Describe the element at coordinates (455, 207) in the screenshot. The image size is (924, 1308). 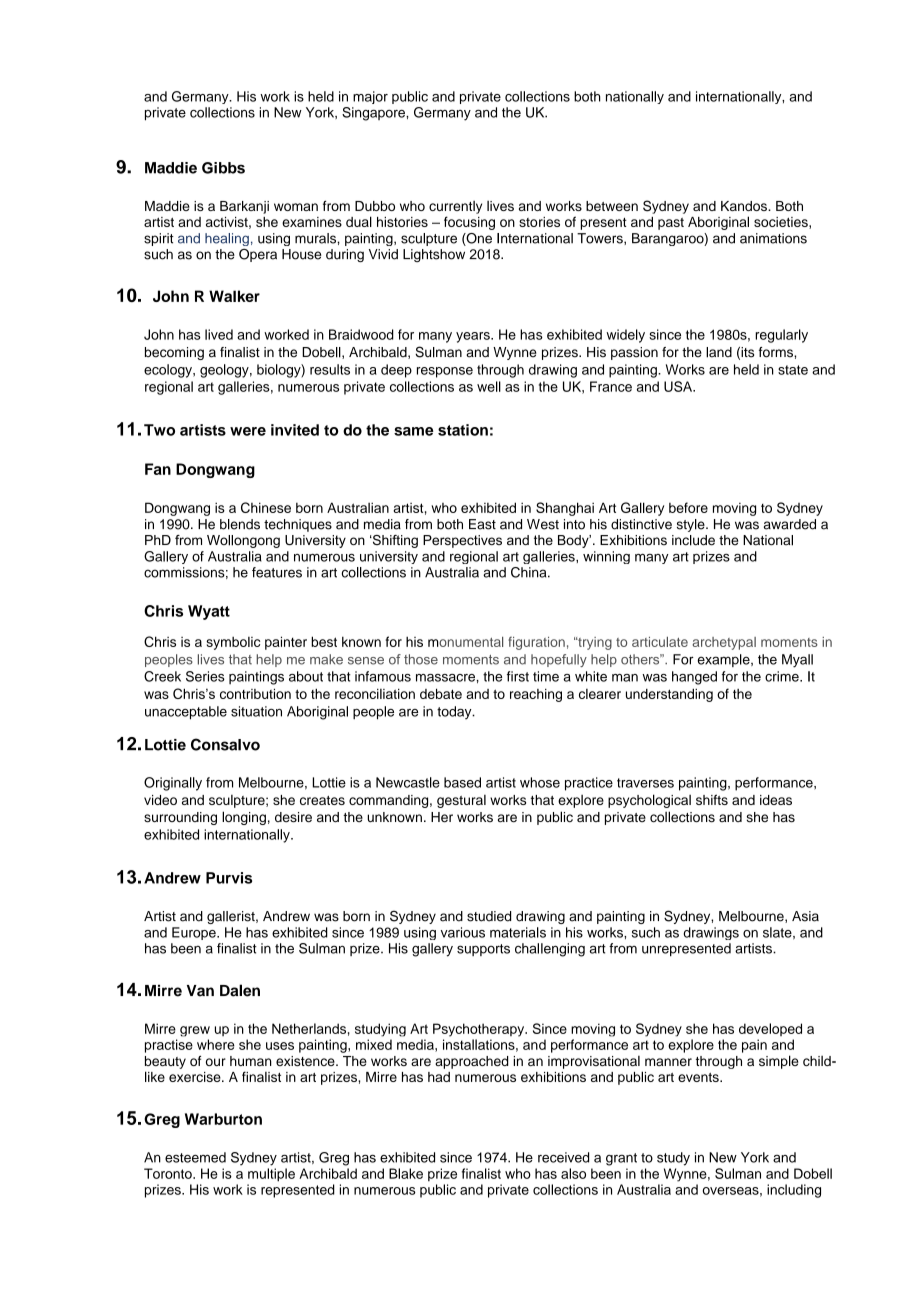
I see `currently` at that location.
